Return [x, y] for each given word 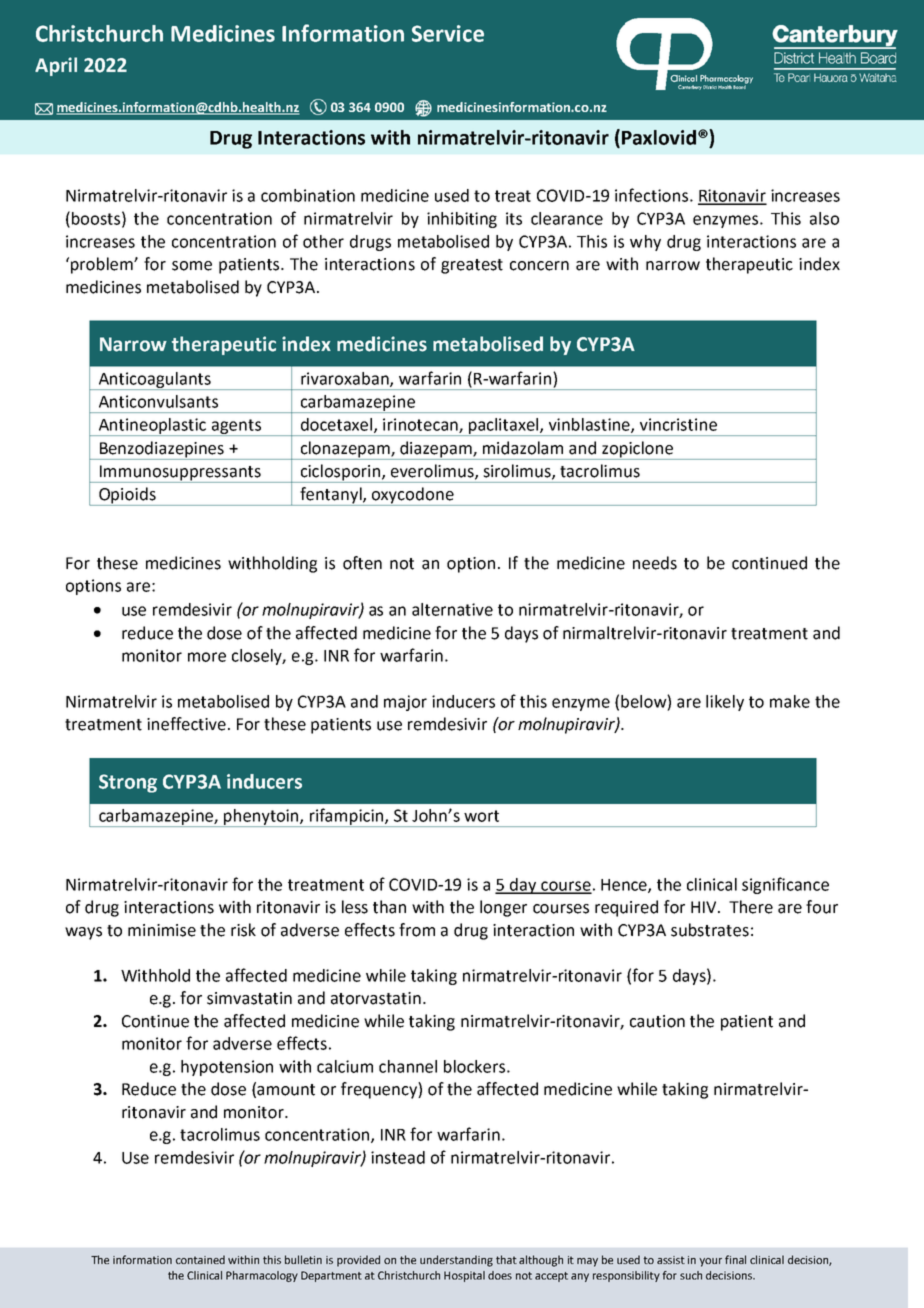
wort [481, 816]
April [56, 66]
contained [200, 1259]
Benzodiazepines [161, 450]
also [824, 218]
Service [448, 33]
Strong [128, 783]
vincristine [678, 424]
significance [785, 885]
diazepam [436, 450]
